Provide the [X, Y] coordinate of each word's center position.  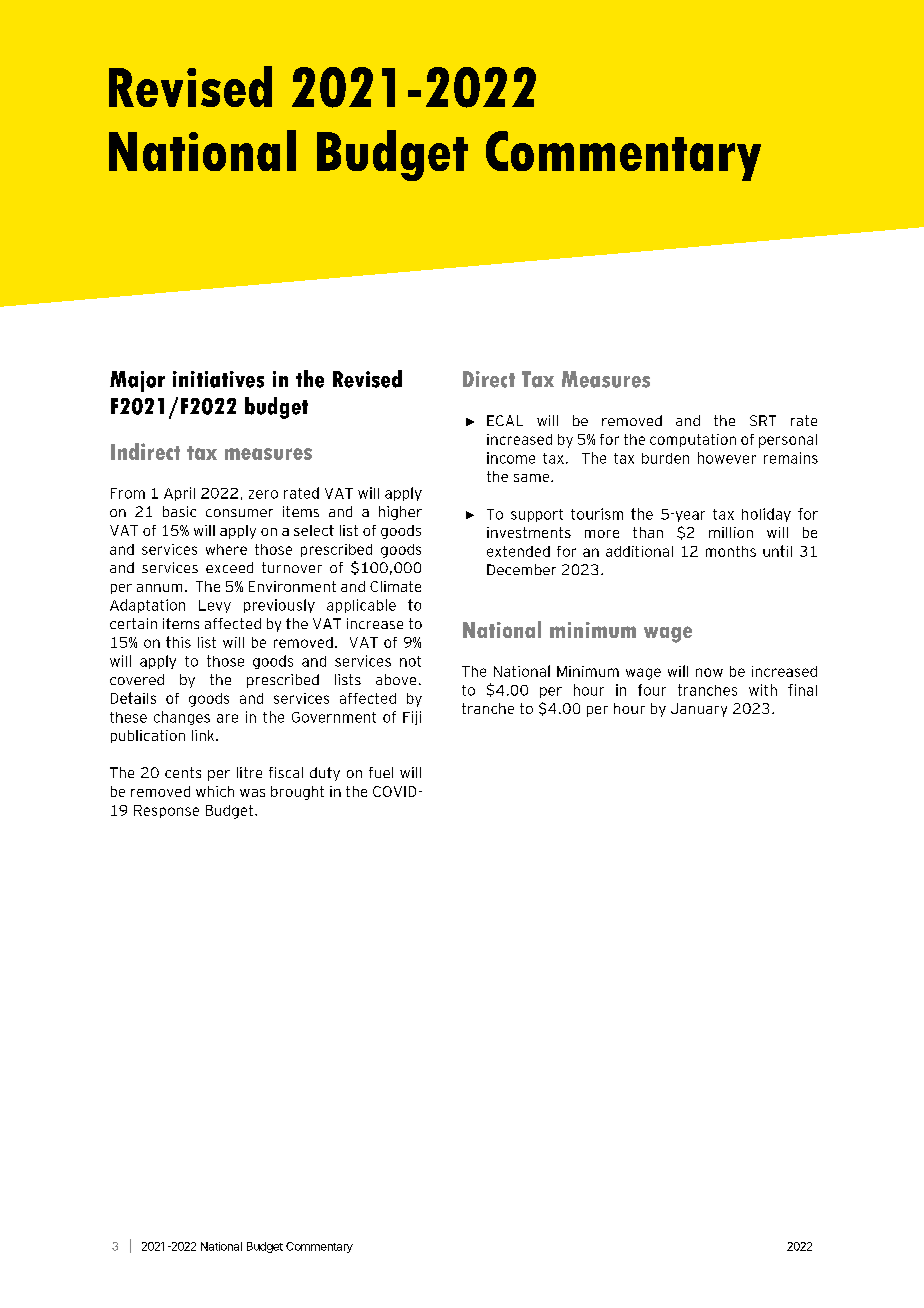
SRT [763, 420]
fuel [381, 772]
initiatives [218, 379]
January [699, 710]
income [511, 458]
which [215, 791]
